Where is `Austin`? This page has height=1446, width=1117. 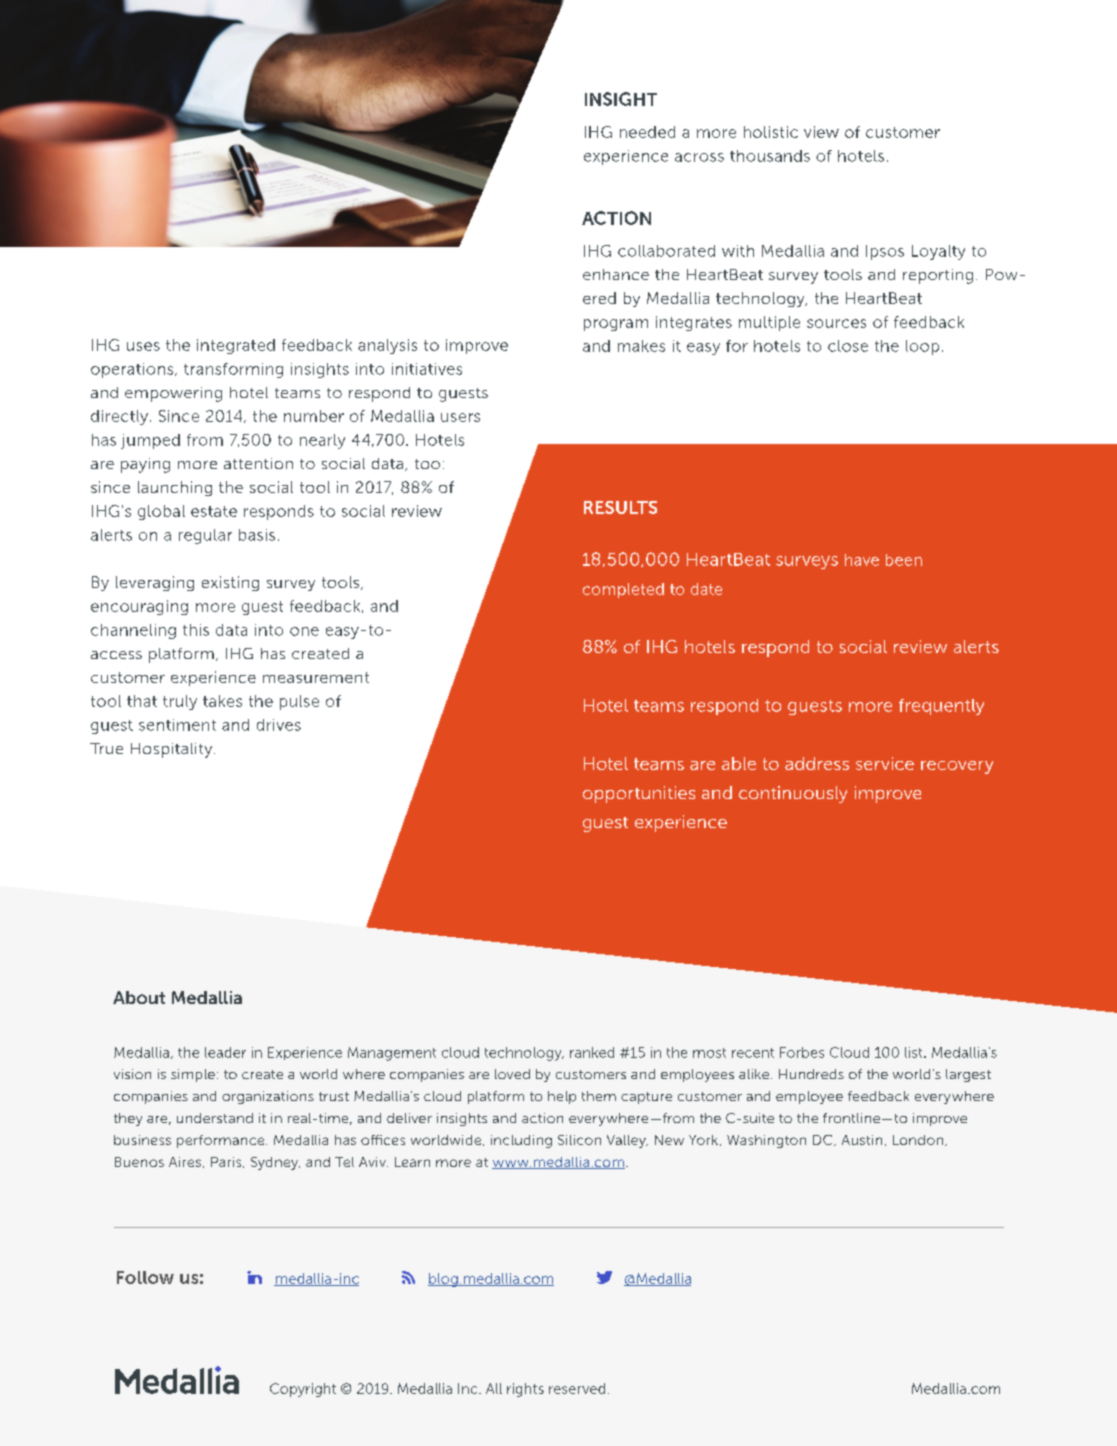 Austin is located at coordinates (862, 1140).
